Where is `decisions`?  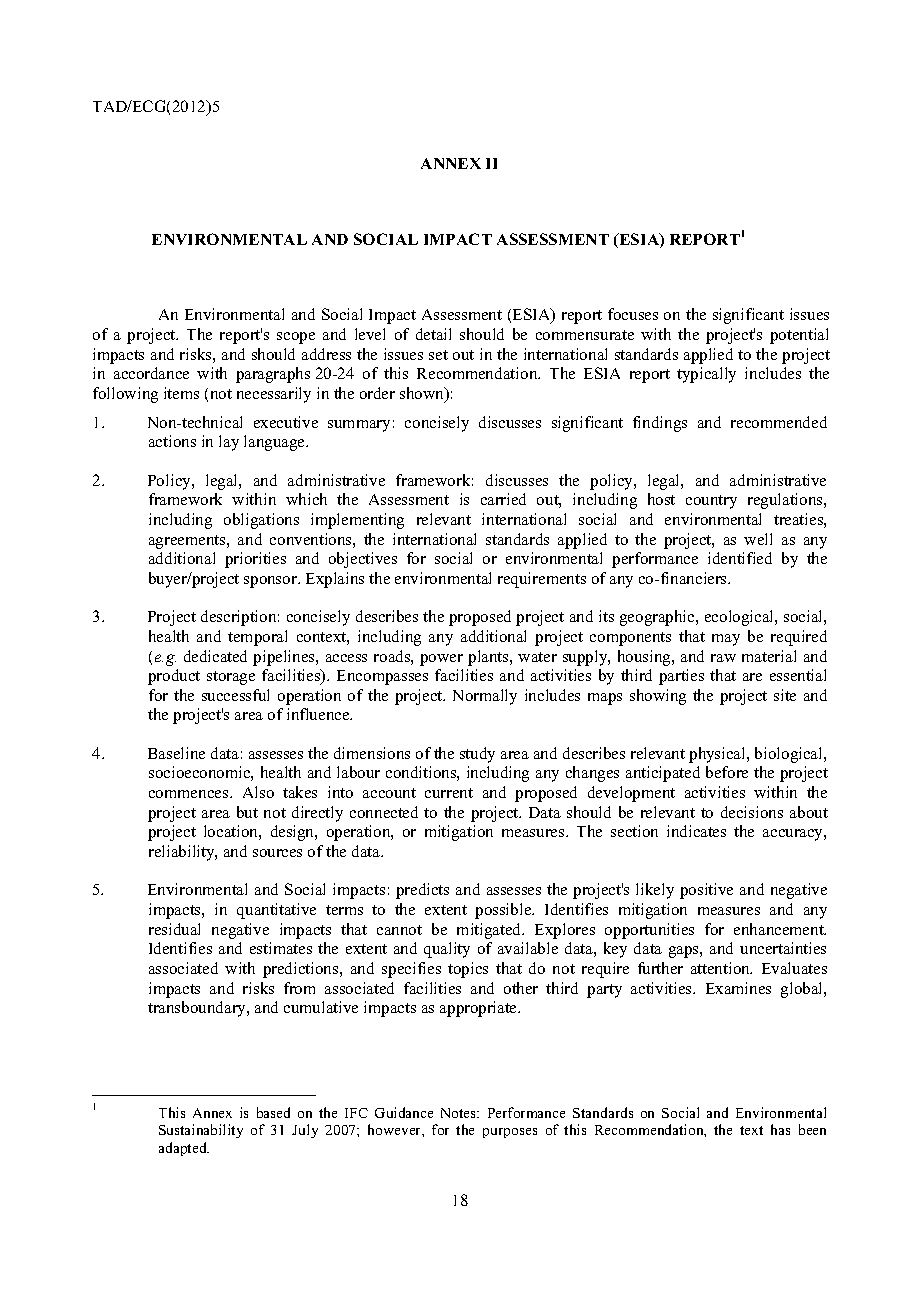 decisions is located at coordinates (752, 812).
